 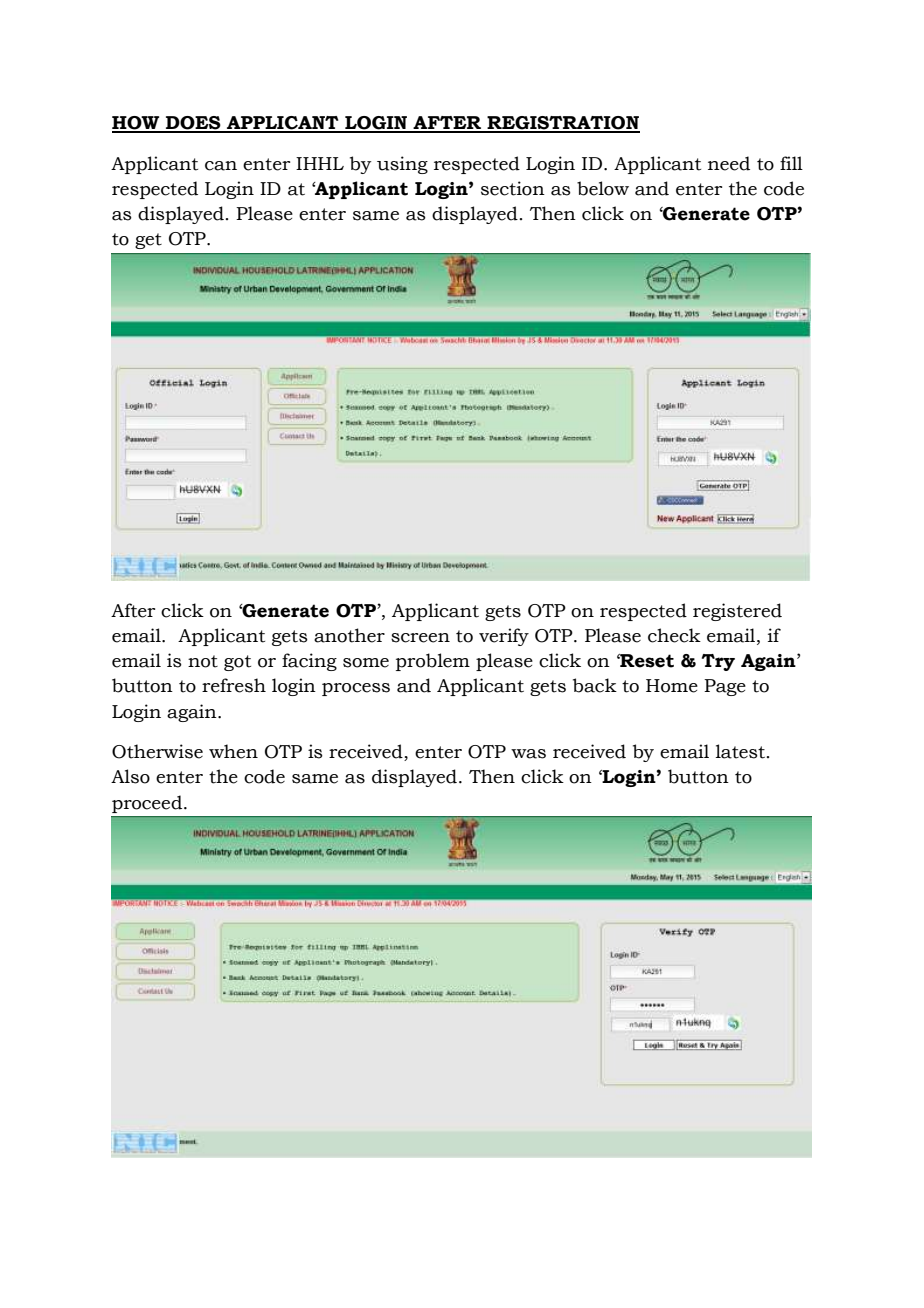 I want to click on registered, so click(x=737, y=612).
